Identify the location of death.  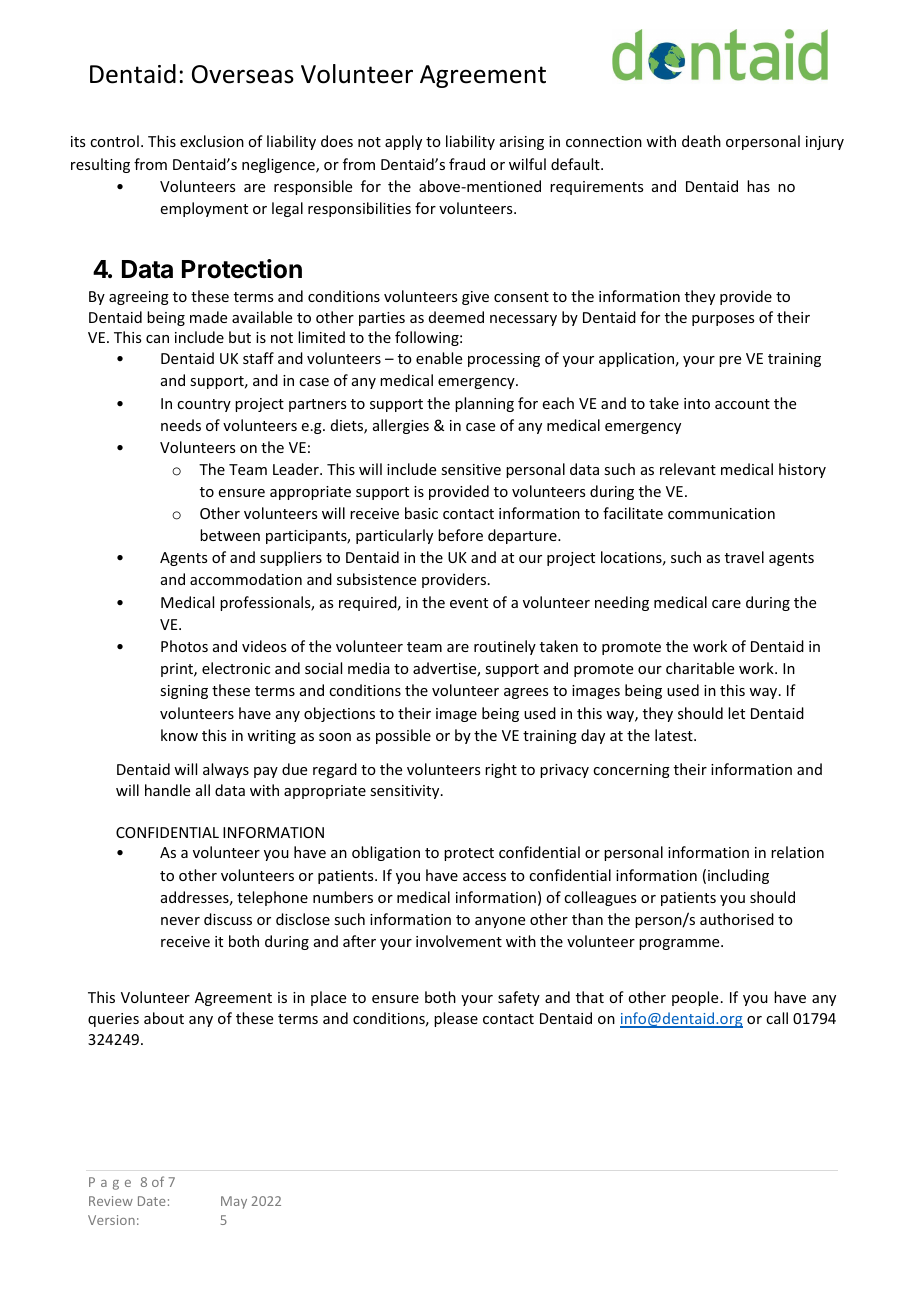
(701, 141).
